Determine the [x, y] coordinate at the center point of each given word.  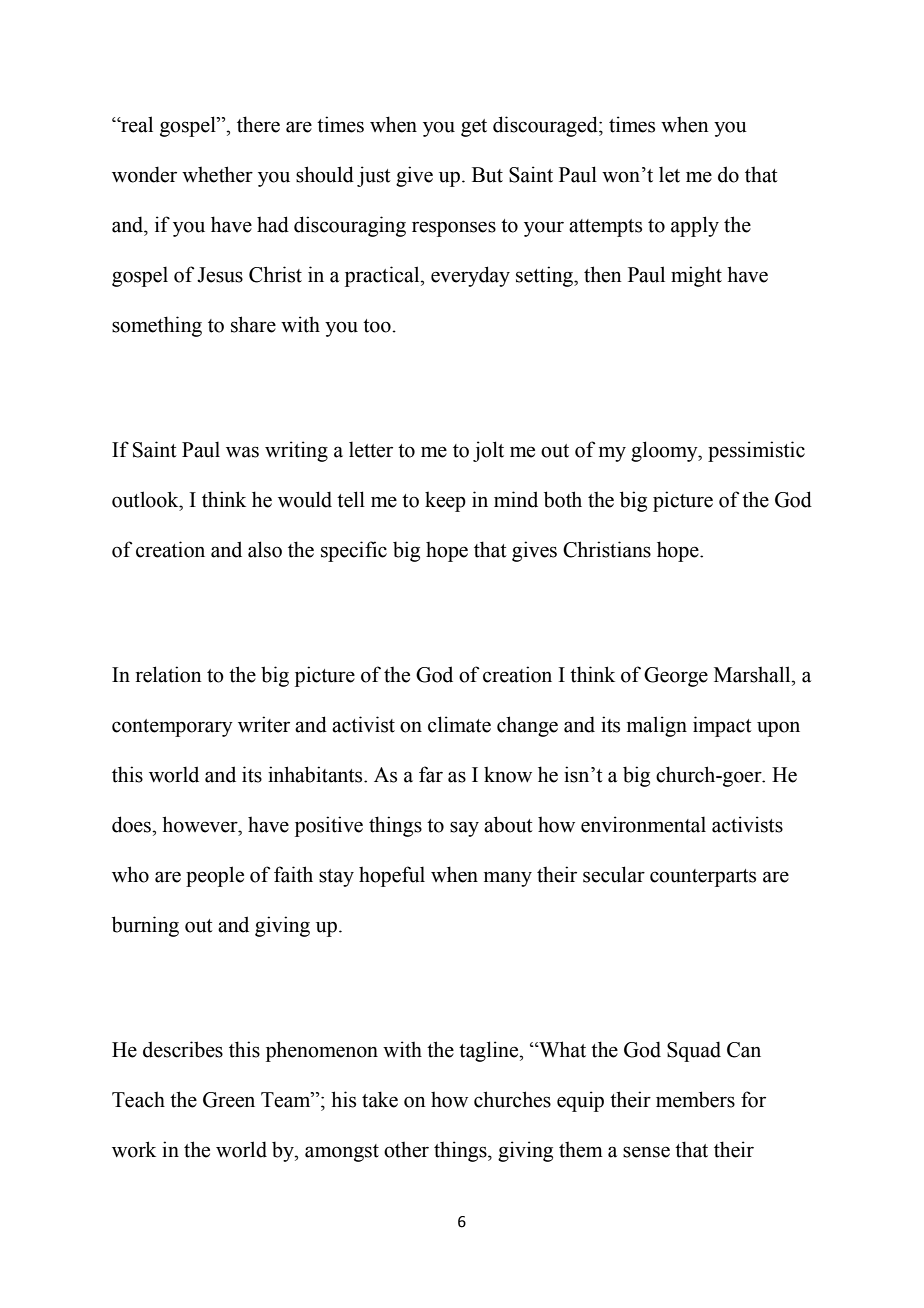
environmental [643, 824]
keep [445, 501]
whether [217, 174]
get [474, 128]
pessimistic [756, 451]
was [242, 452]
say [464, 829]
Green [229, 1100]
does [132, 824]
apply [695, 226]
